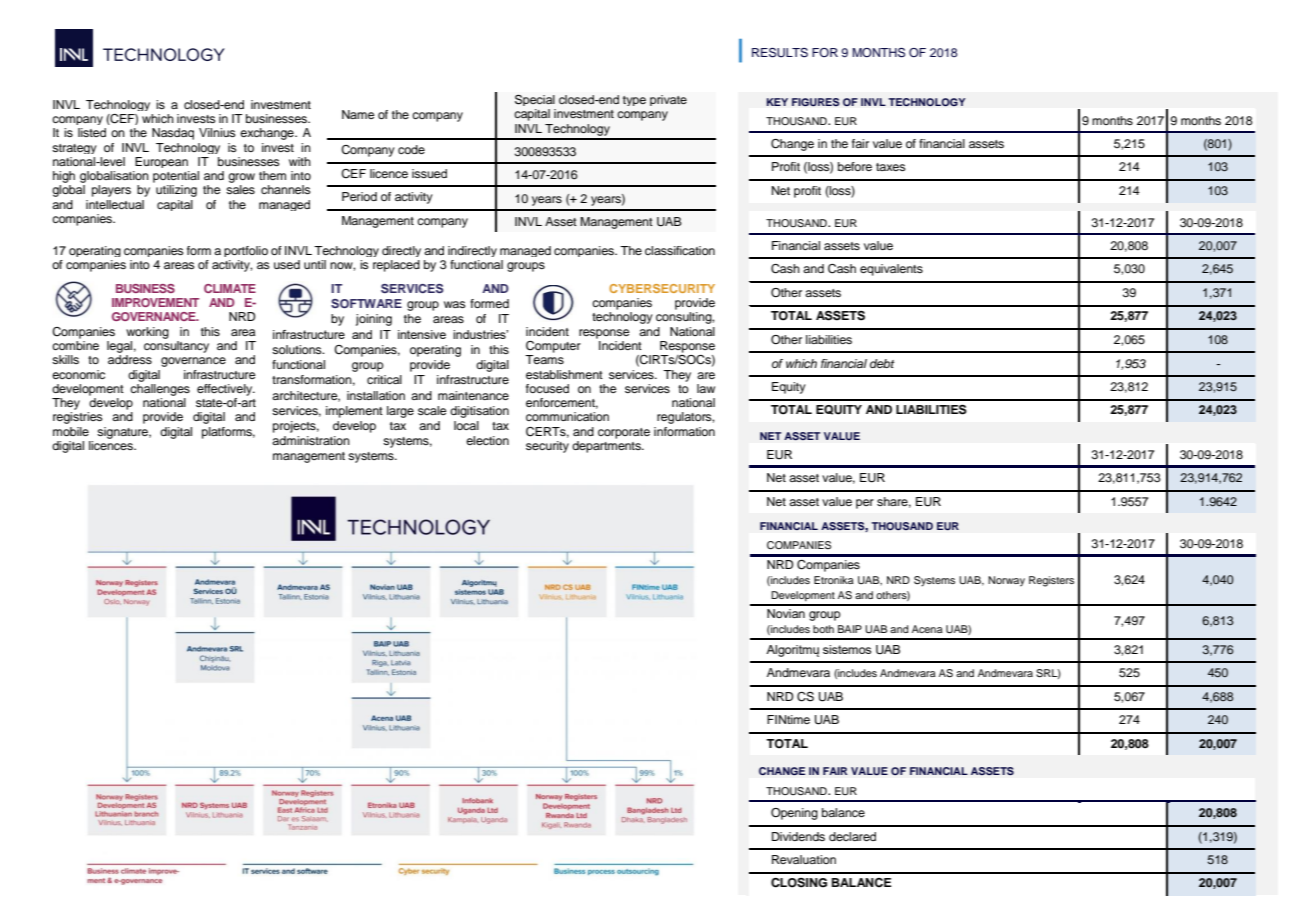 The width and height of the screenshot is (1308, 924). Describe the element at coordinates (535, 100) in the screenshot. I see `Special` at that location.
